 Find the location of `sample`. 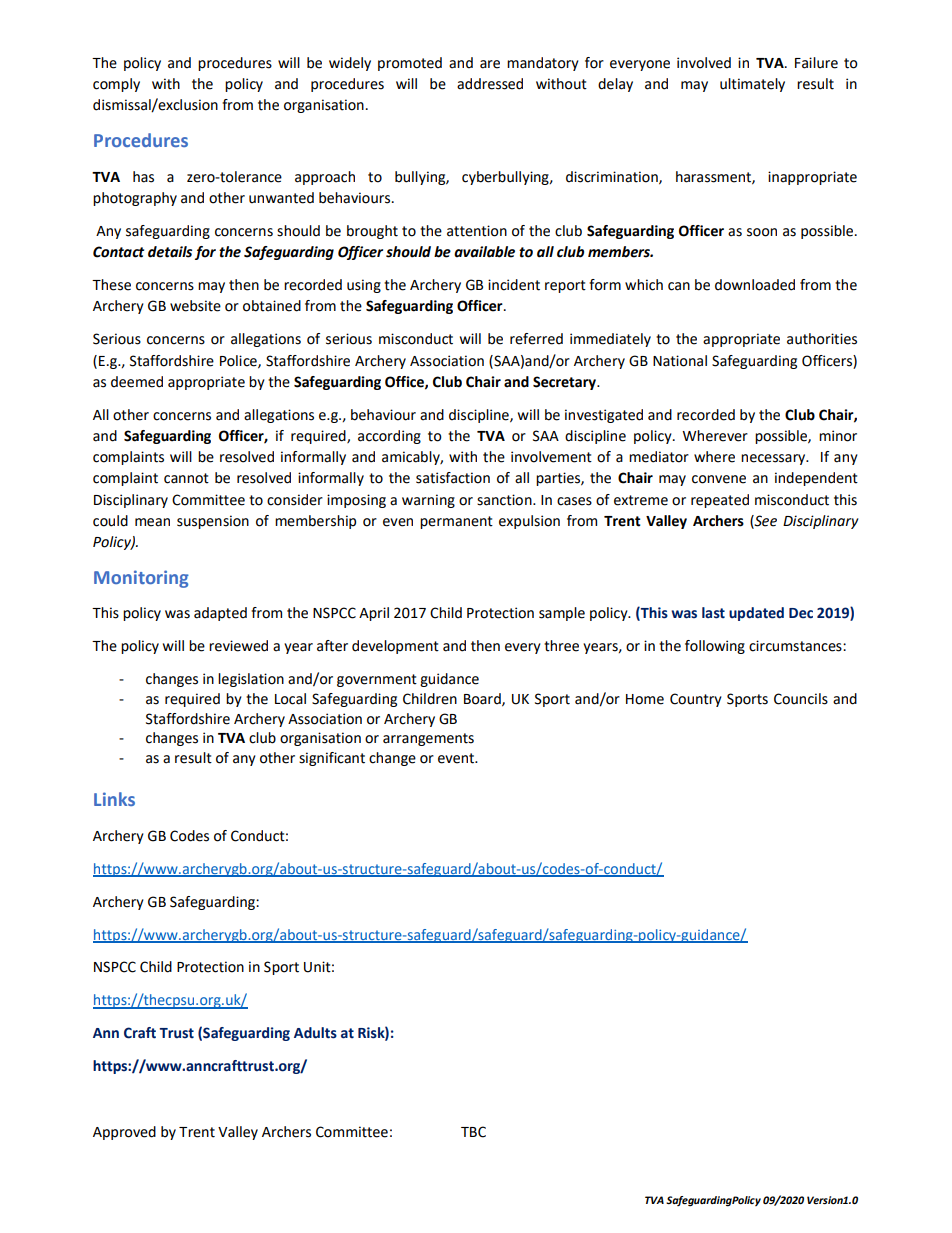

sample is located at coordinates (562, 614).
